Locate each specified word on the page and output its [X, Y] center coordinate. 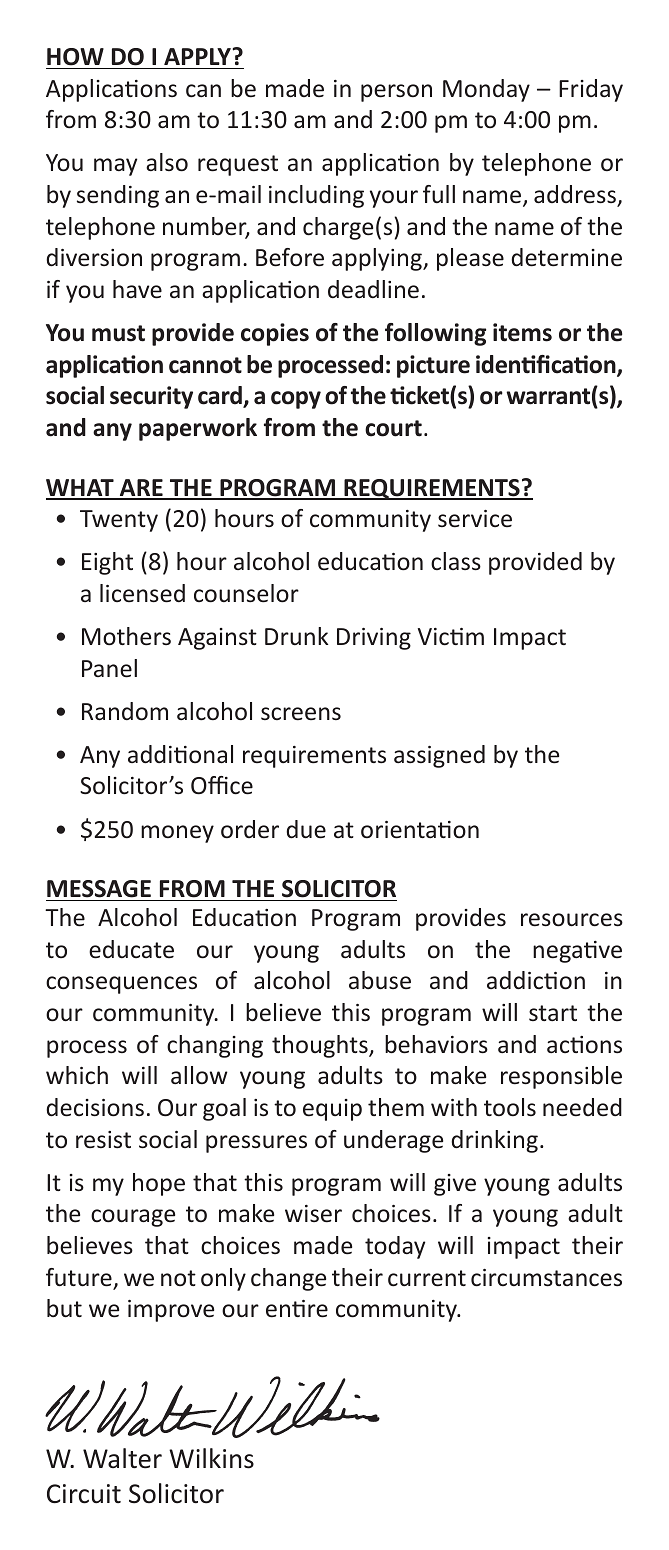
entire [297, 1309]
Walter [122, 1458]
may [115, 167]
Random [125, 711]
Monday [486, 90]
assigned [439, 756]
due [306, 829]
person [396, 93]
